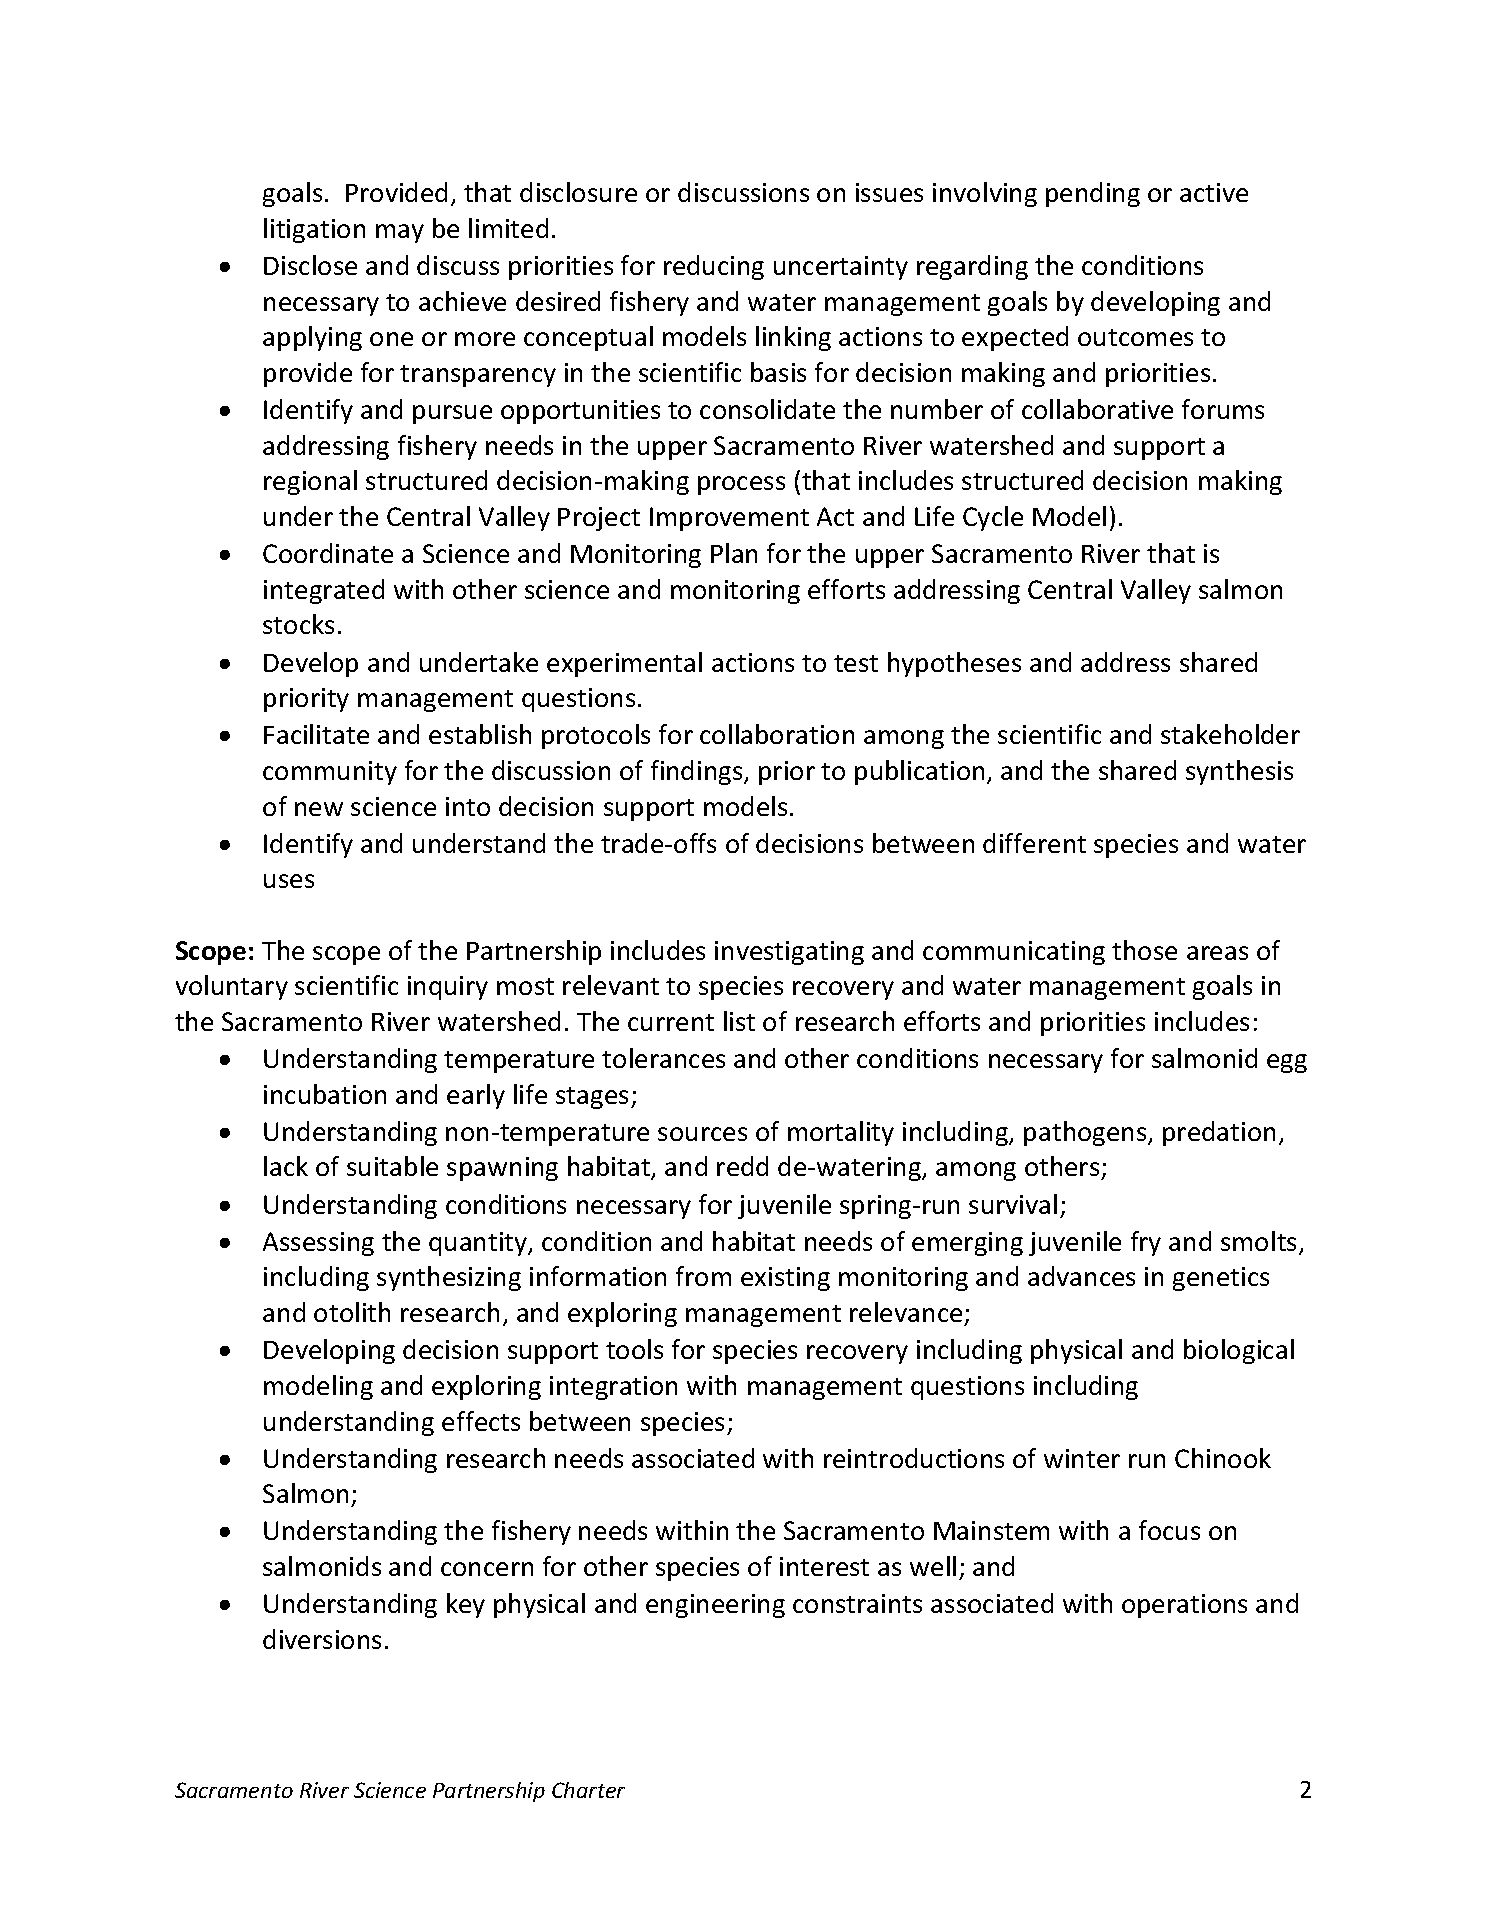  I want to click on active, so click(1214, 192).
